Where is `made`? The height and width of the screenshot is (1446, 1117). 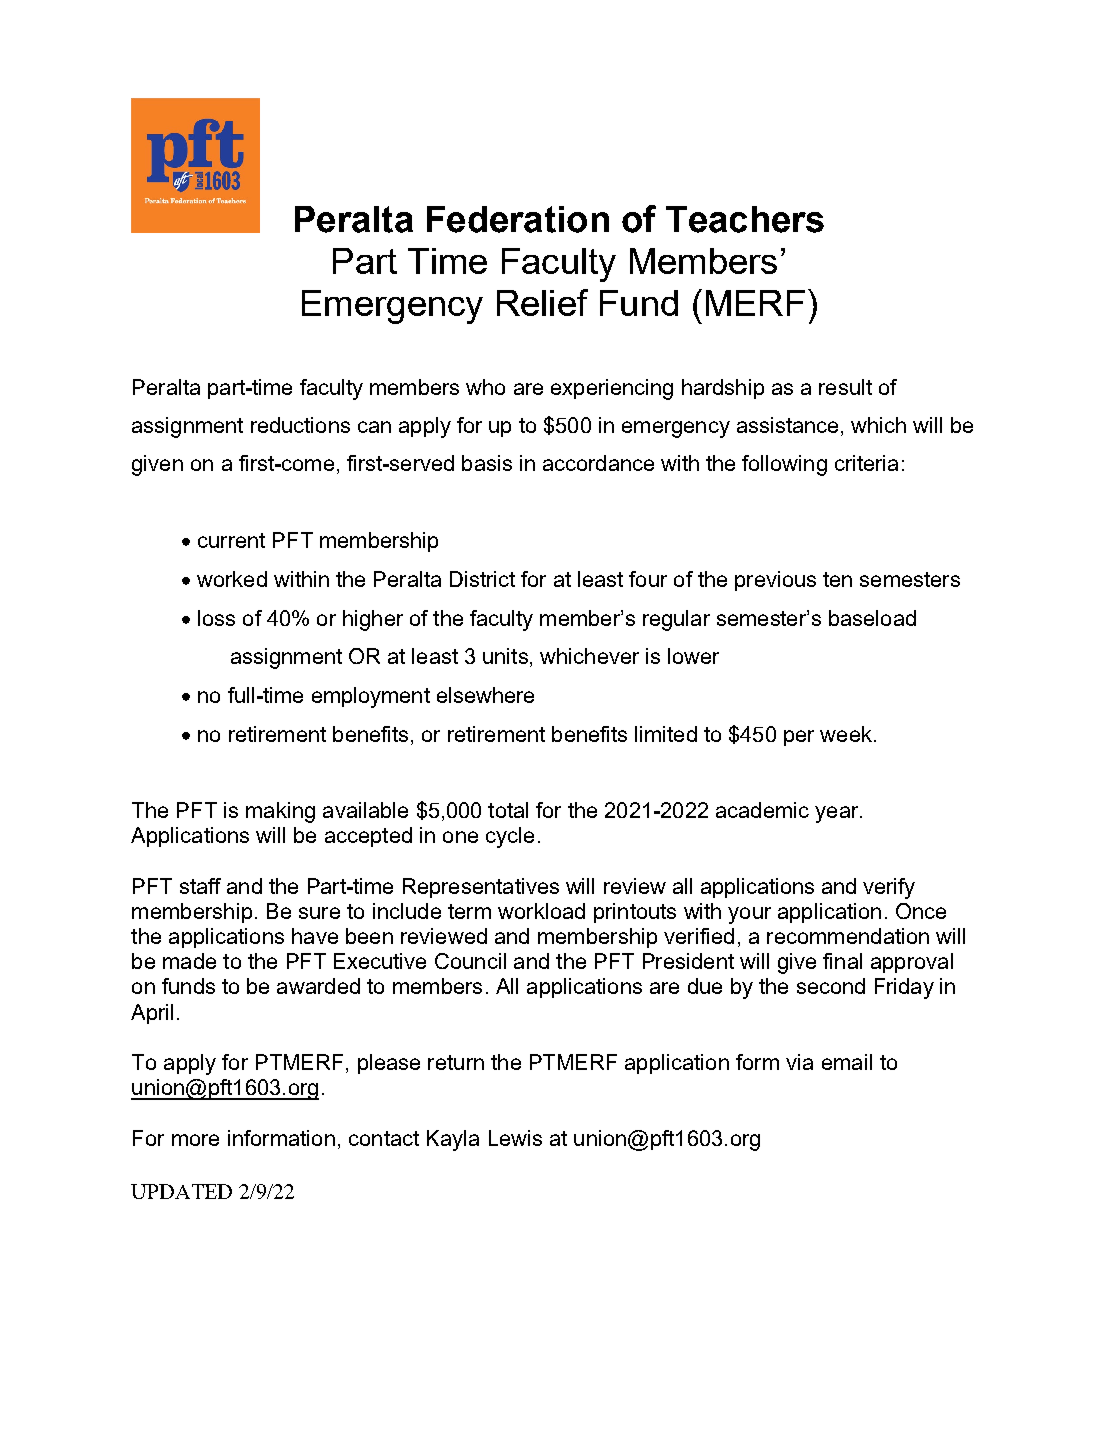 made is located at coordinates (189, 961).
